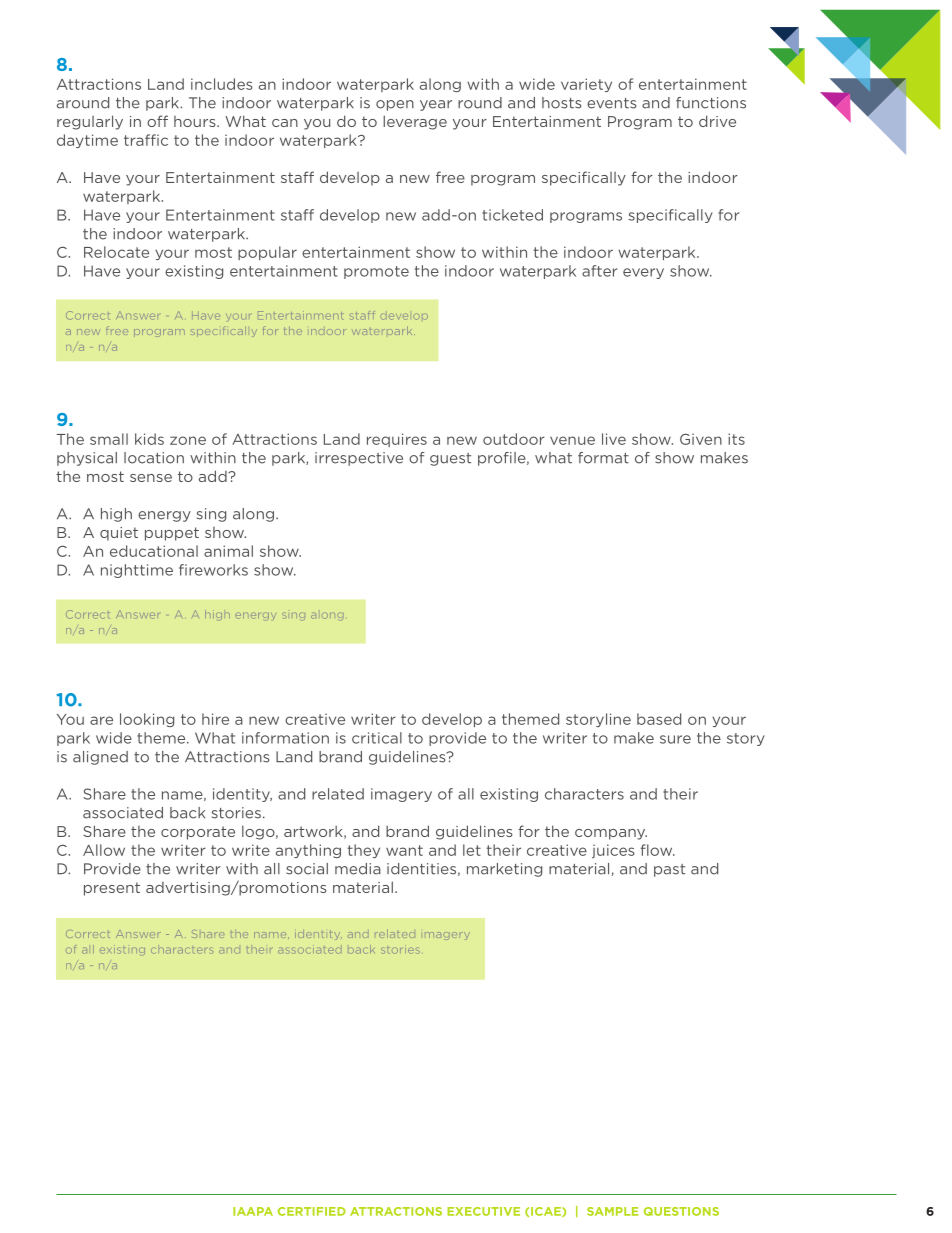 The width and height of the screenshot is (952, 1233). Describe the element at coordinates (611, 103) in the screenshot. I see `events` at that location.
